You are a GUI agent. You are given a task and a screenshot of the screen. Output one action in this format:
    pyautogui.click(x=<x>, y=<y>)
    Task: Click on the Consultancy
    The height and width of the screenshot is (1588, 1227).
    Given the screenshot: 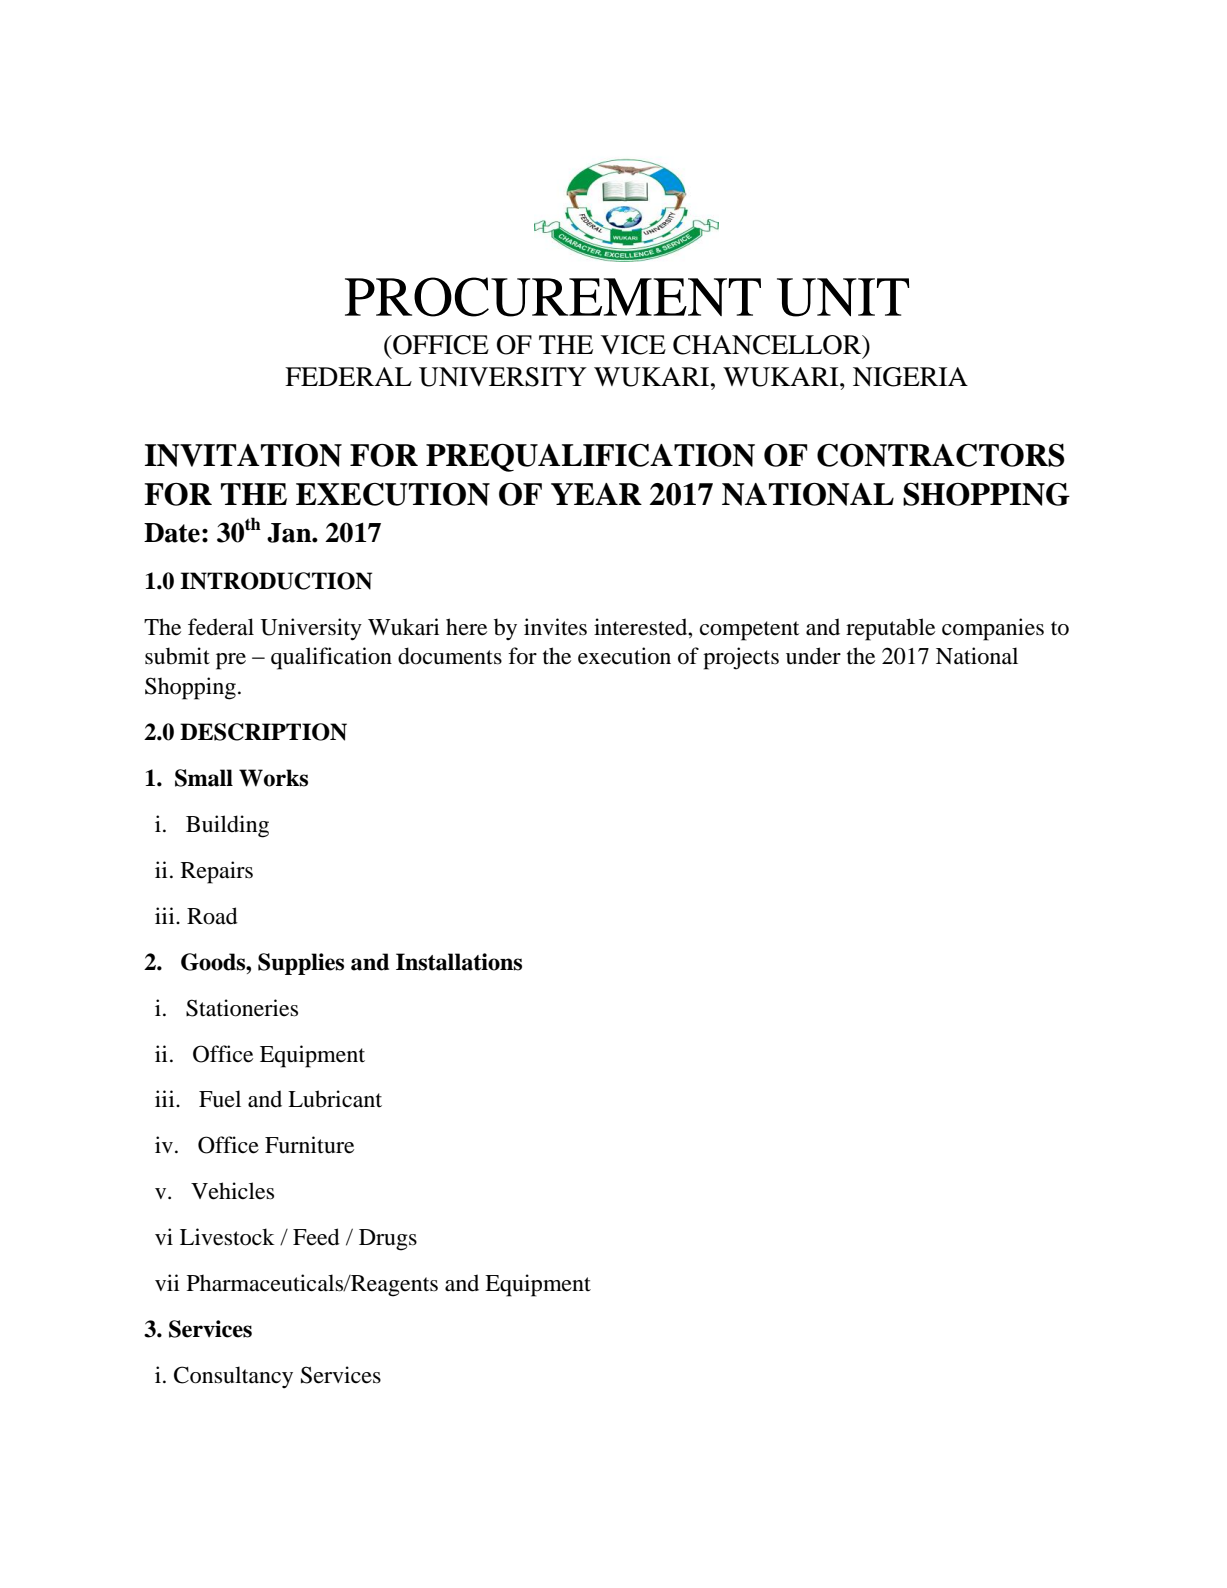 What is the action you would take?
    pyautogui.click(x=233, y=1377)
